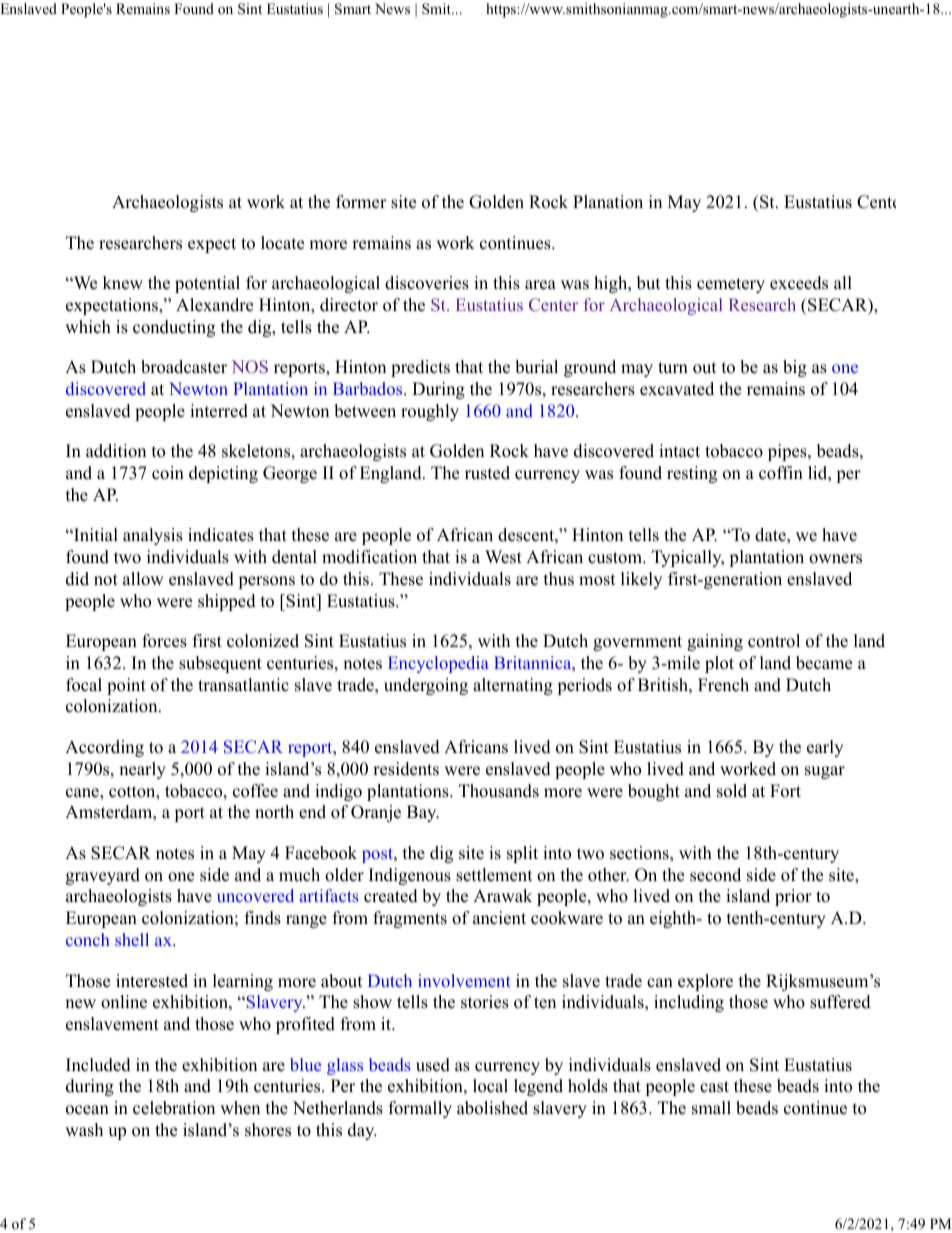 This document has height=1233, width=952. What do you see at coordinates (438, 664) in the document?
I see `Encyclopedia` at bounding box center [438, 664].
